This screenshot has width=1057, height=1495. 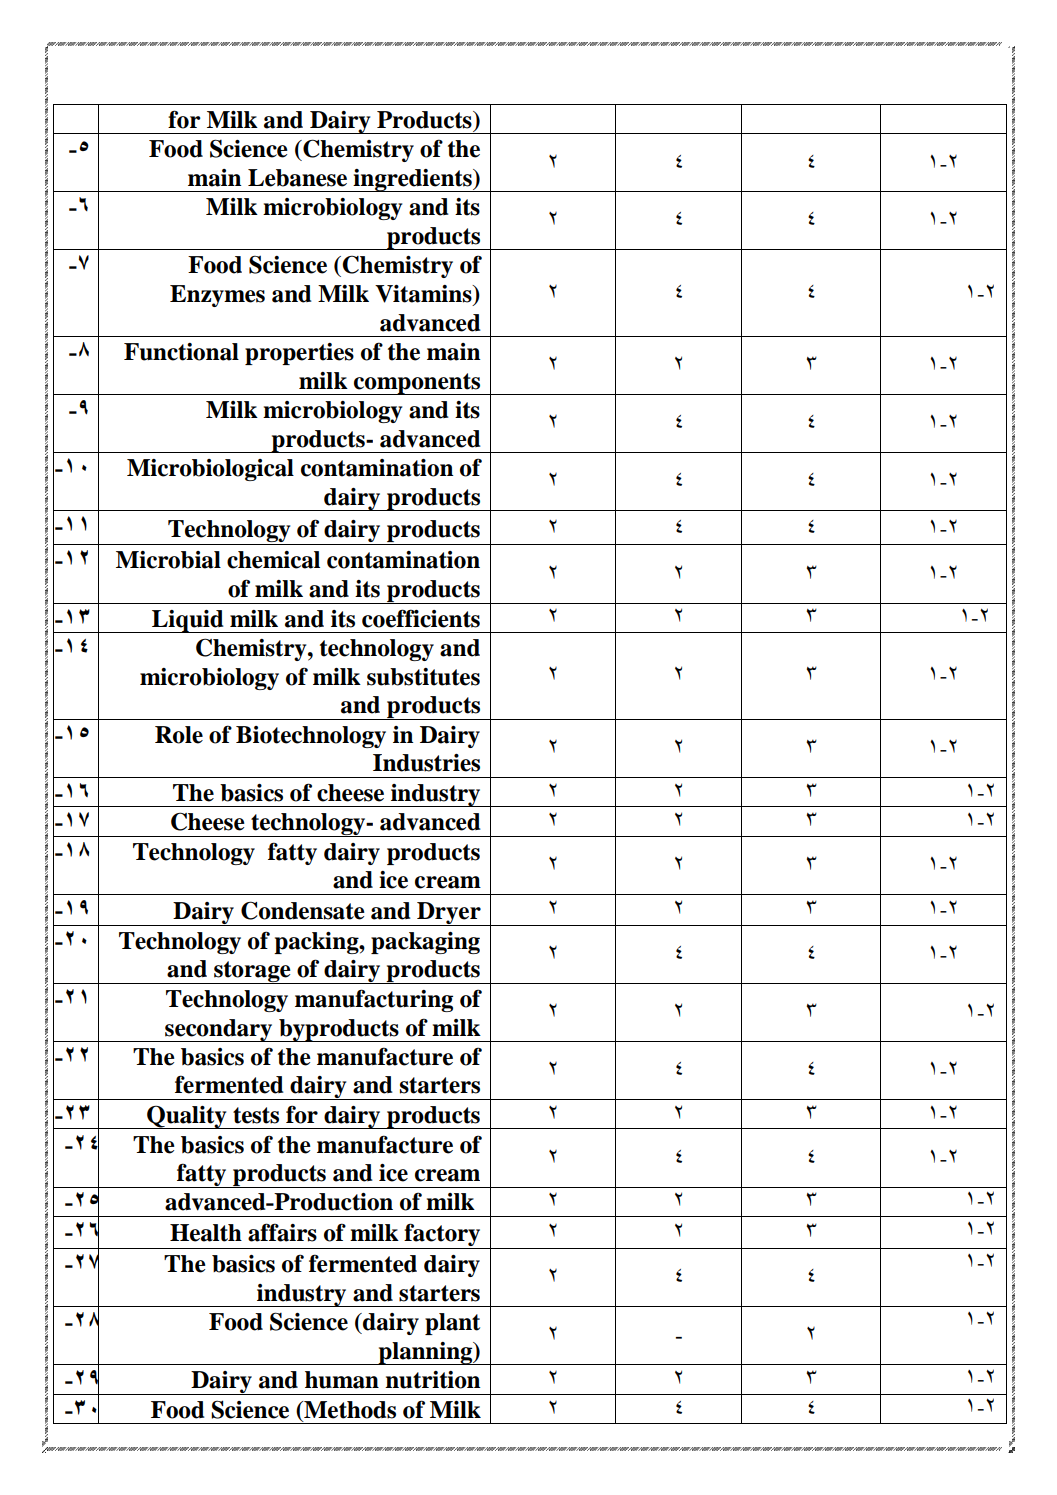 I want to click on ingredients, so click(x=413, y=180).
